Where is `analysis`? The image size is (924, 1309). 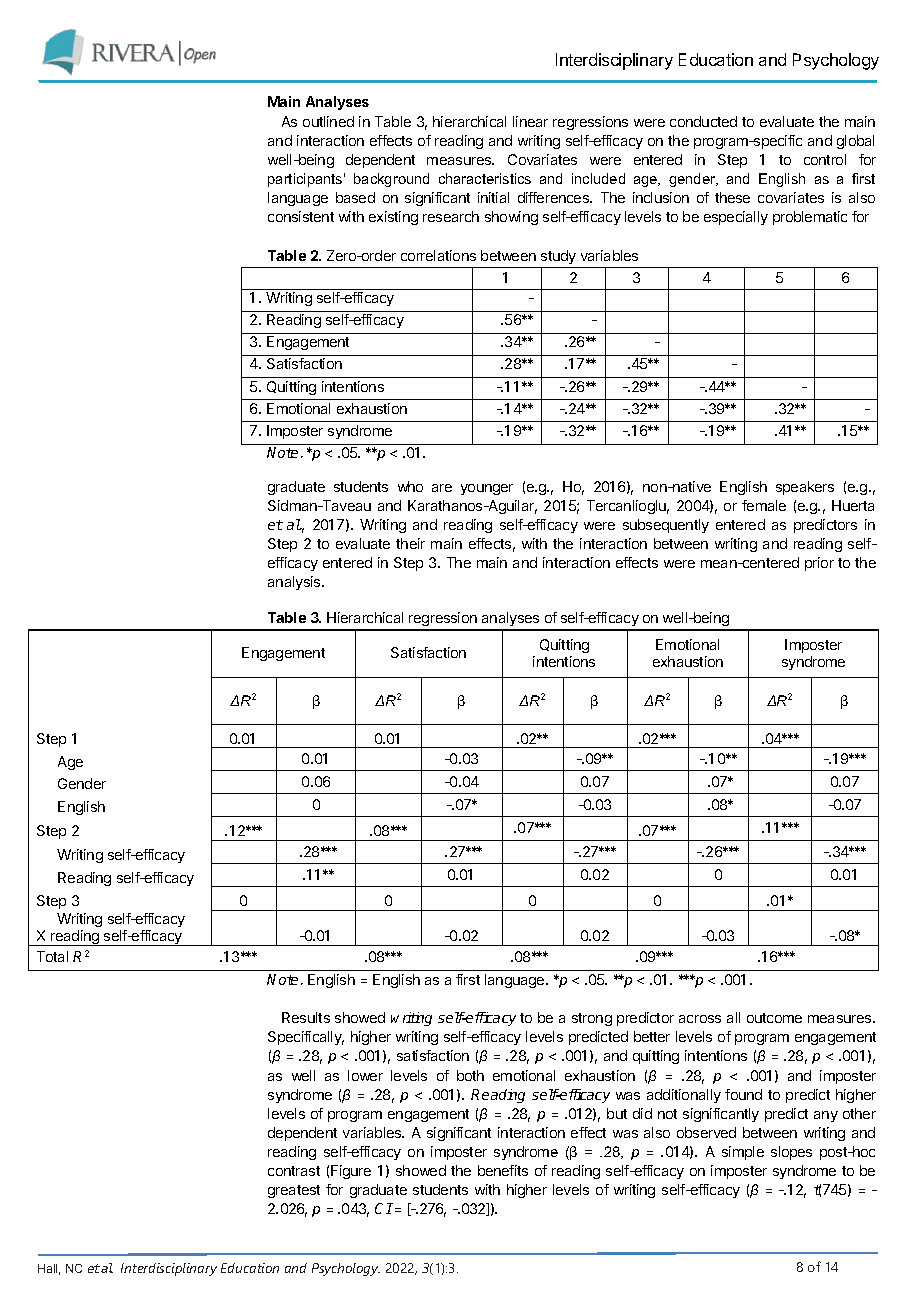 analysis is located at coordinates (295, 583).
